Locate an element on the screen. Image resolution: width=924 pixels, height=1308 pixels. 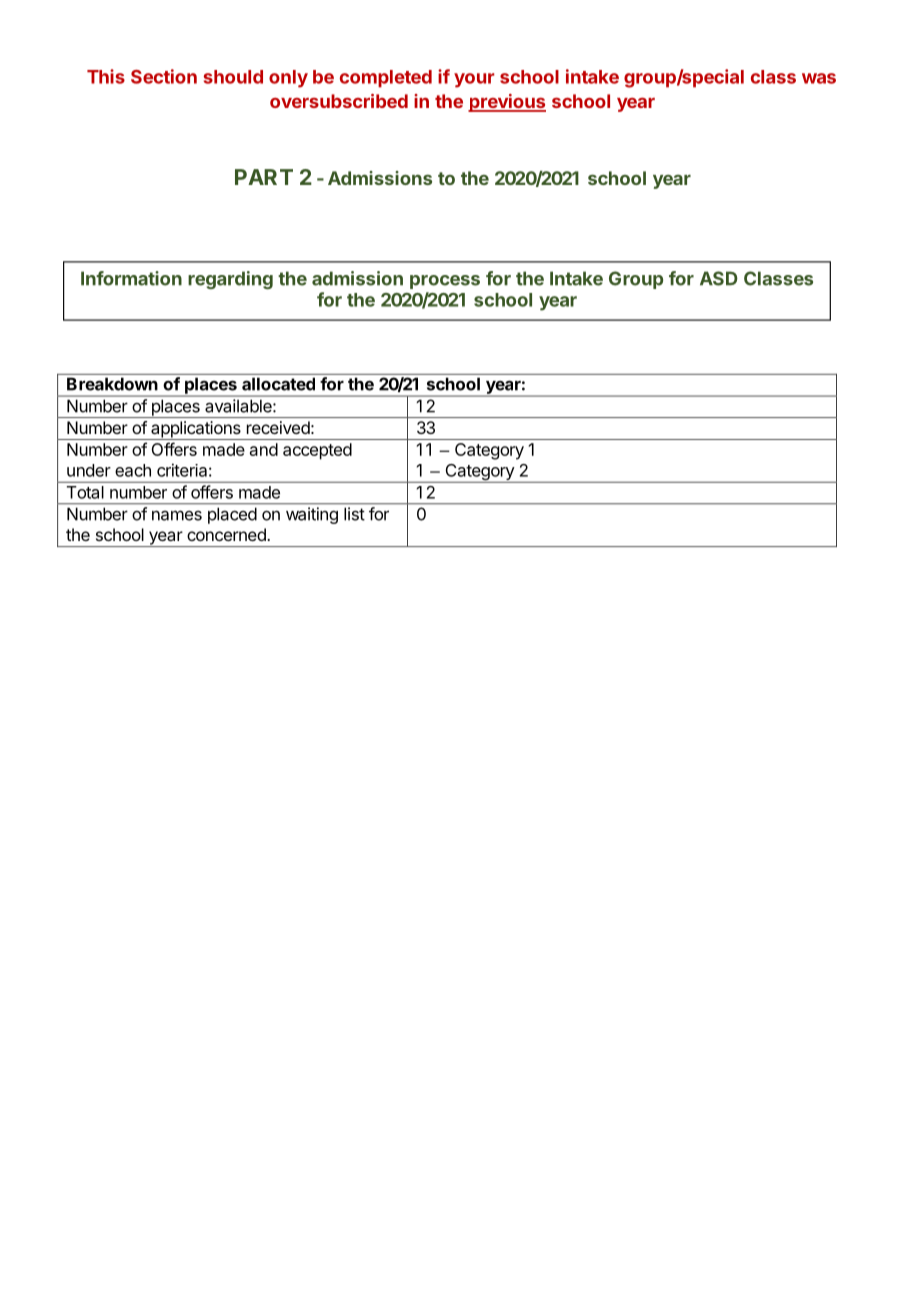
was is located at coordinates (819, 78).
